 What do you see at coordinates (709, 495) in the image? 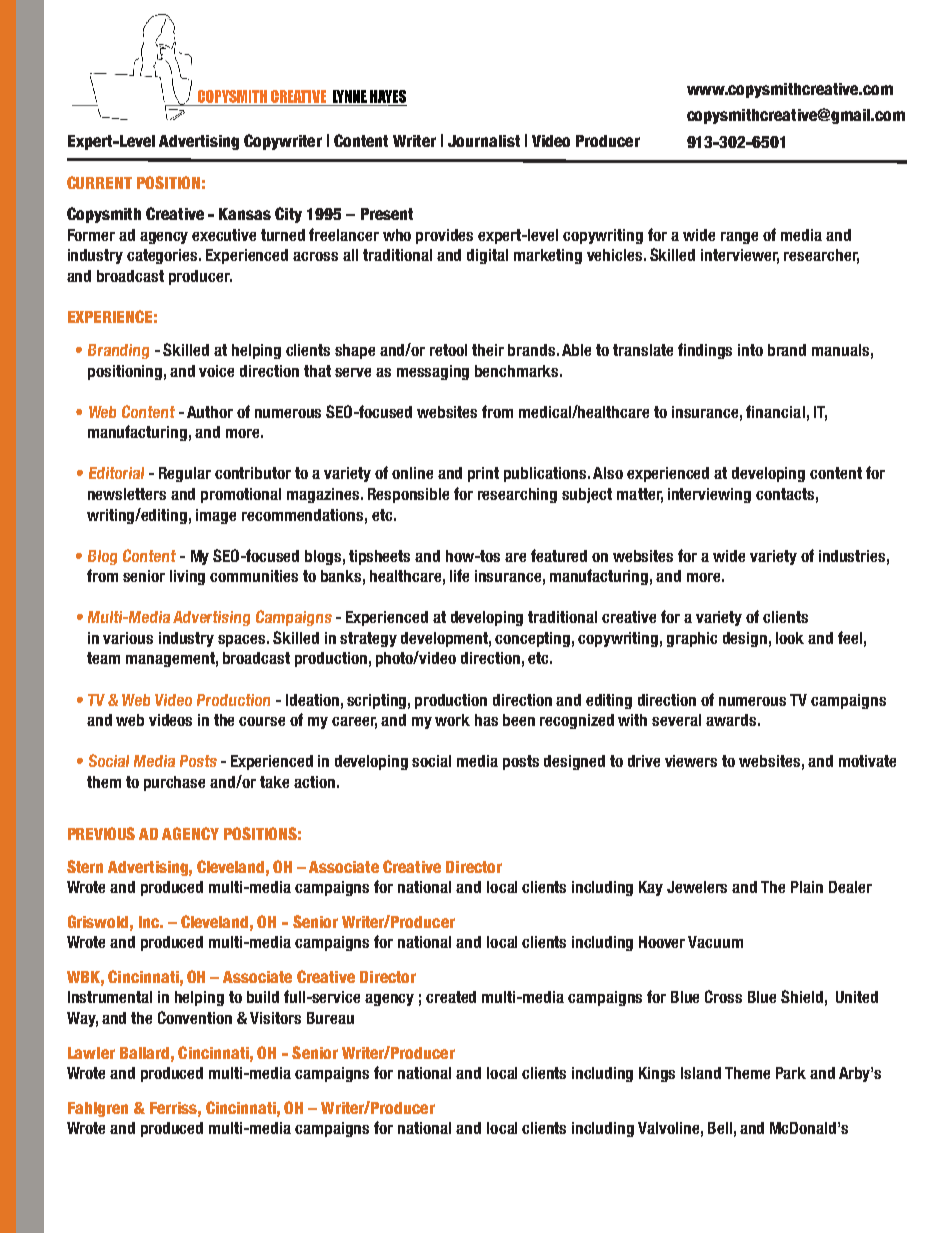
I see `interviewing` at bounding box center [709, 495].
